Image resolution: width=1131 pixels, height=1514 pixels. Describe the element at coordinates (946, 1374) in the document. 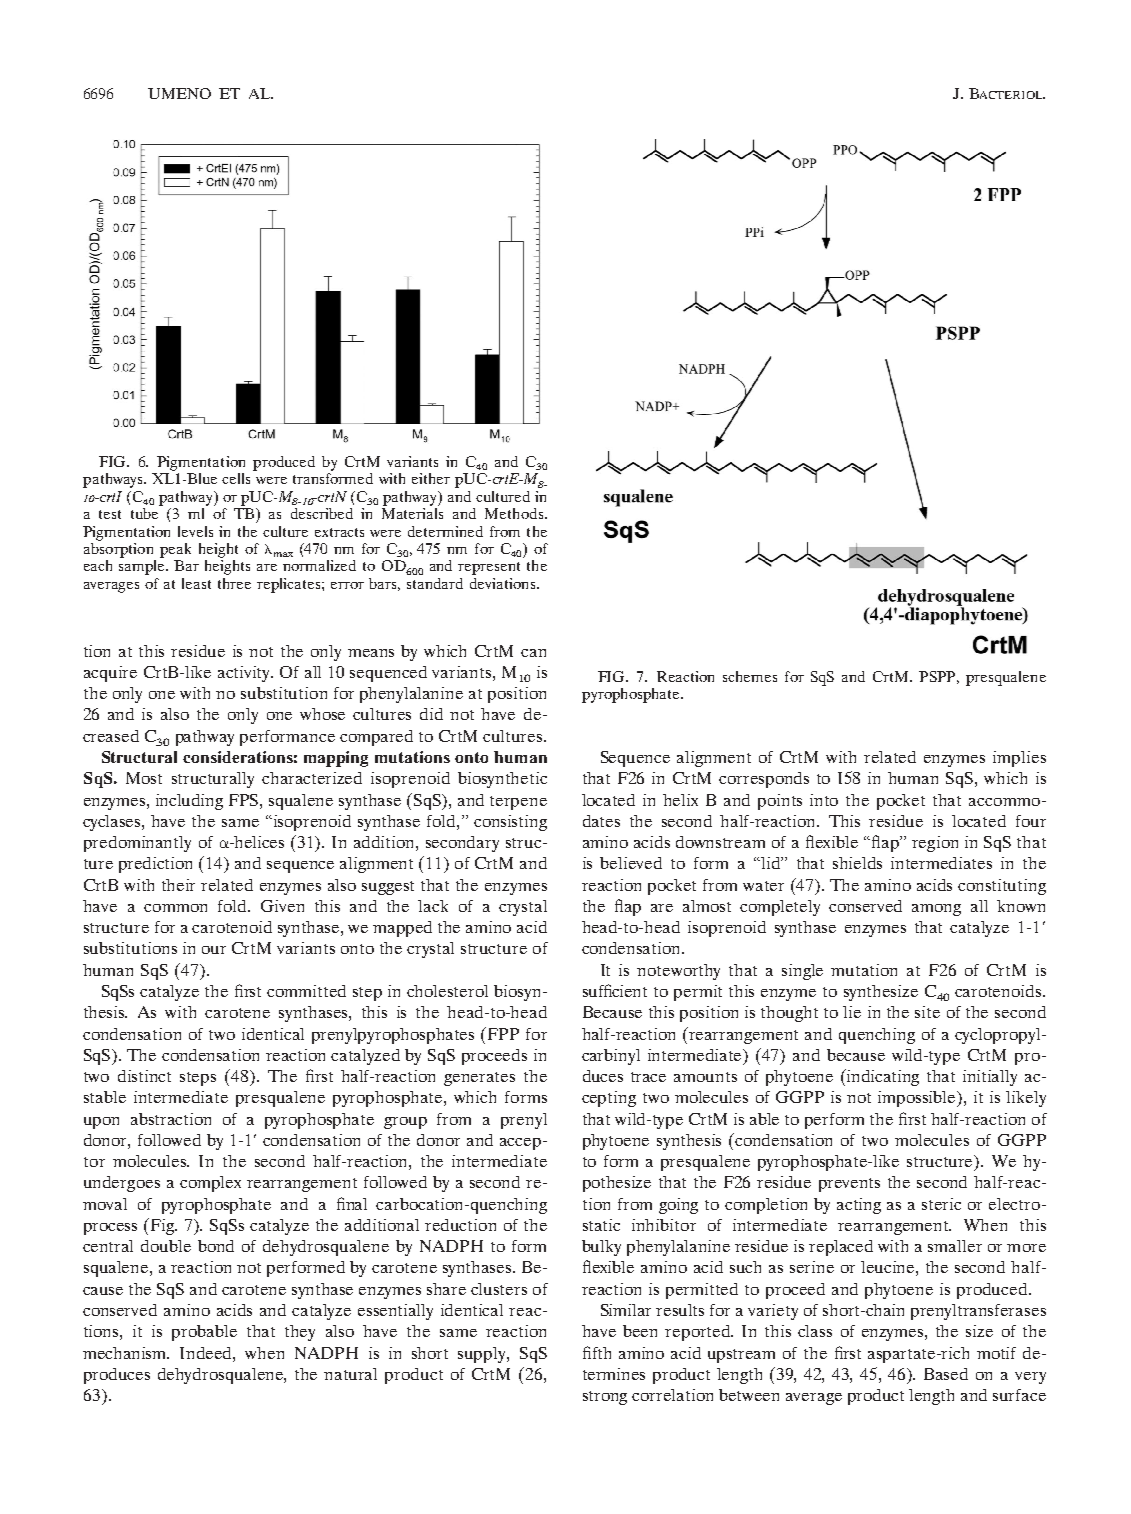

I see `Based` at that location.
